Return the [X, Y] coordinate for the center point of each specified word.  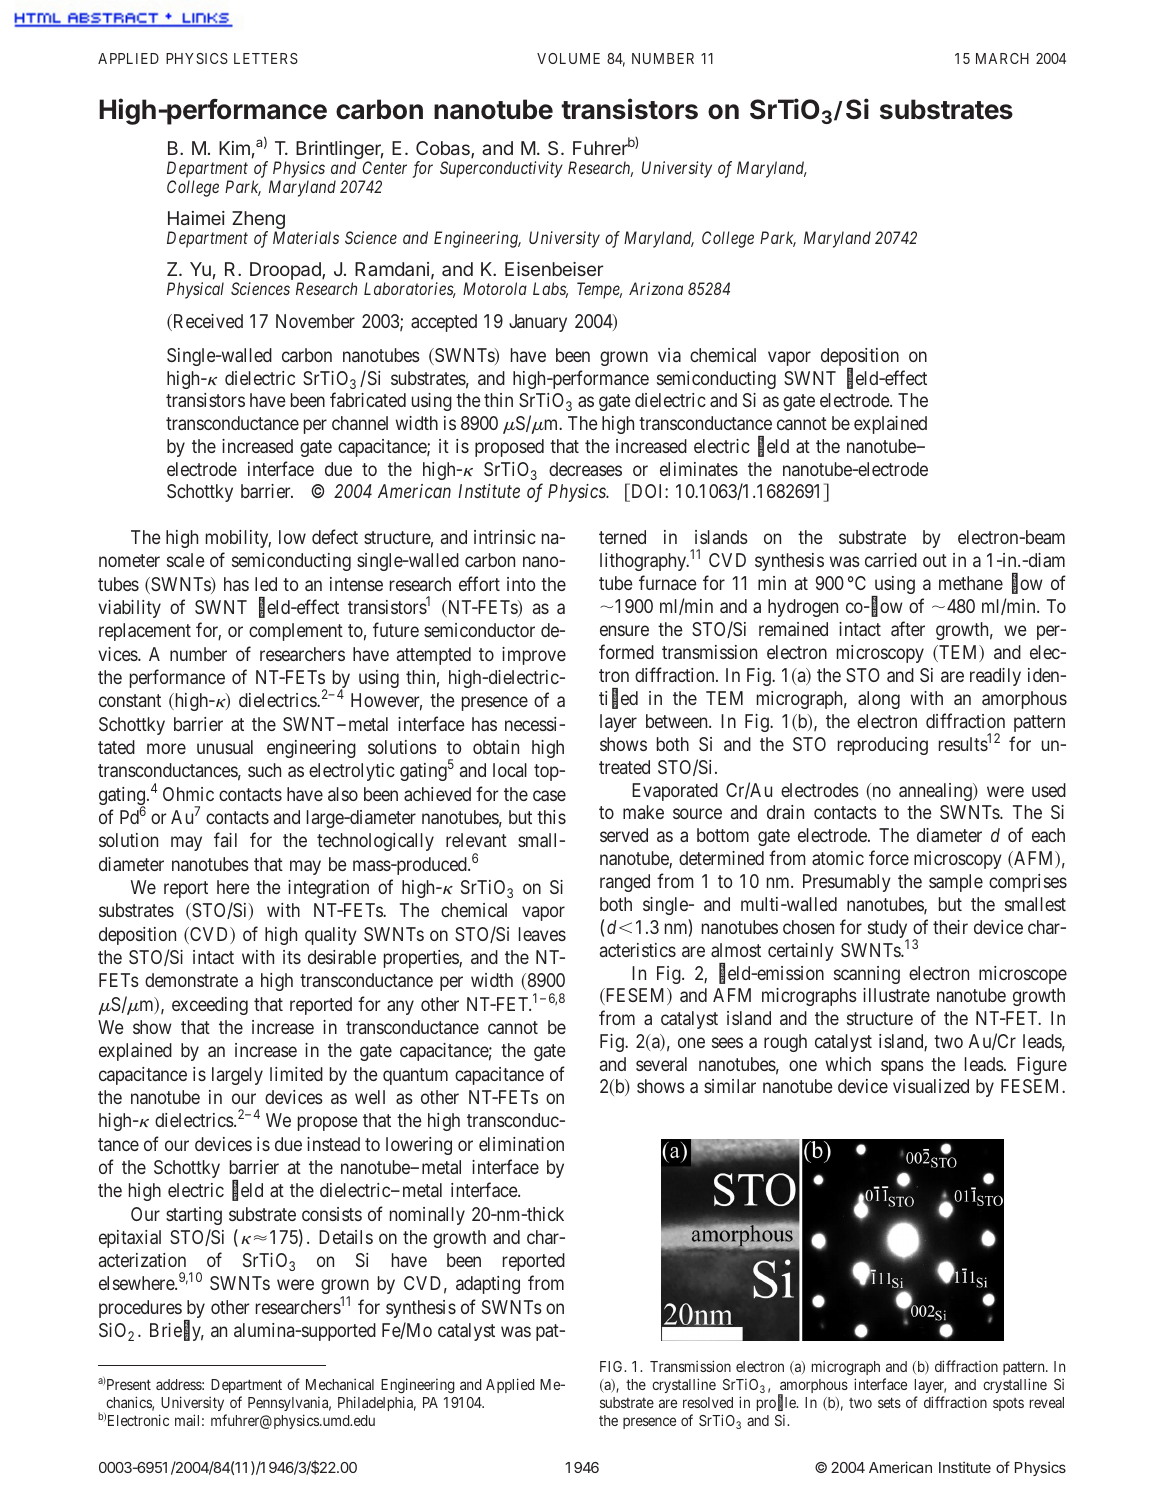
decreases [585, 469]
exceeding [210, 1006]
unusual [225, 747]
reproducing [883, 746]
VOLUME [568, 58]
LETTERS [266, 58]
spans [902, 1067]
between [678, 721]
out [935, 560]
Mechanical [340, 1384]
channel [360, 423]
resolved [708, 1402]
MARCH [1002, 58]
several [661, 1064]
